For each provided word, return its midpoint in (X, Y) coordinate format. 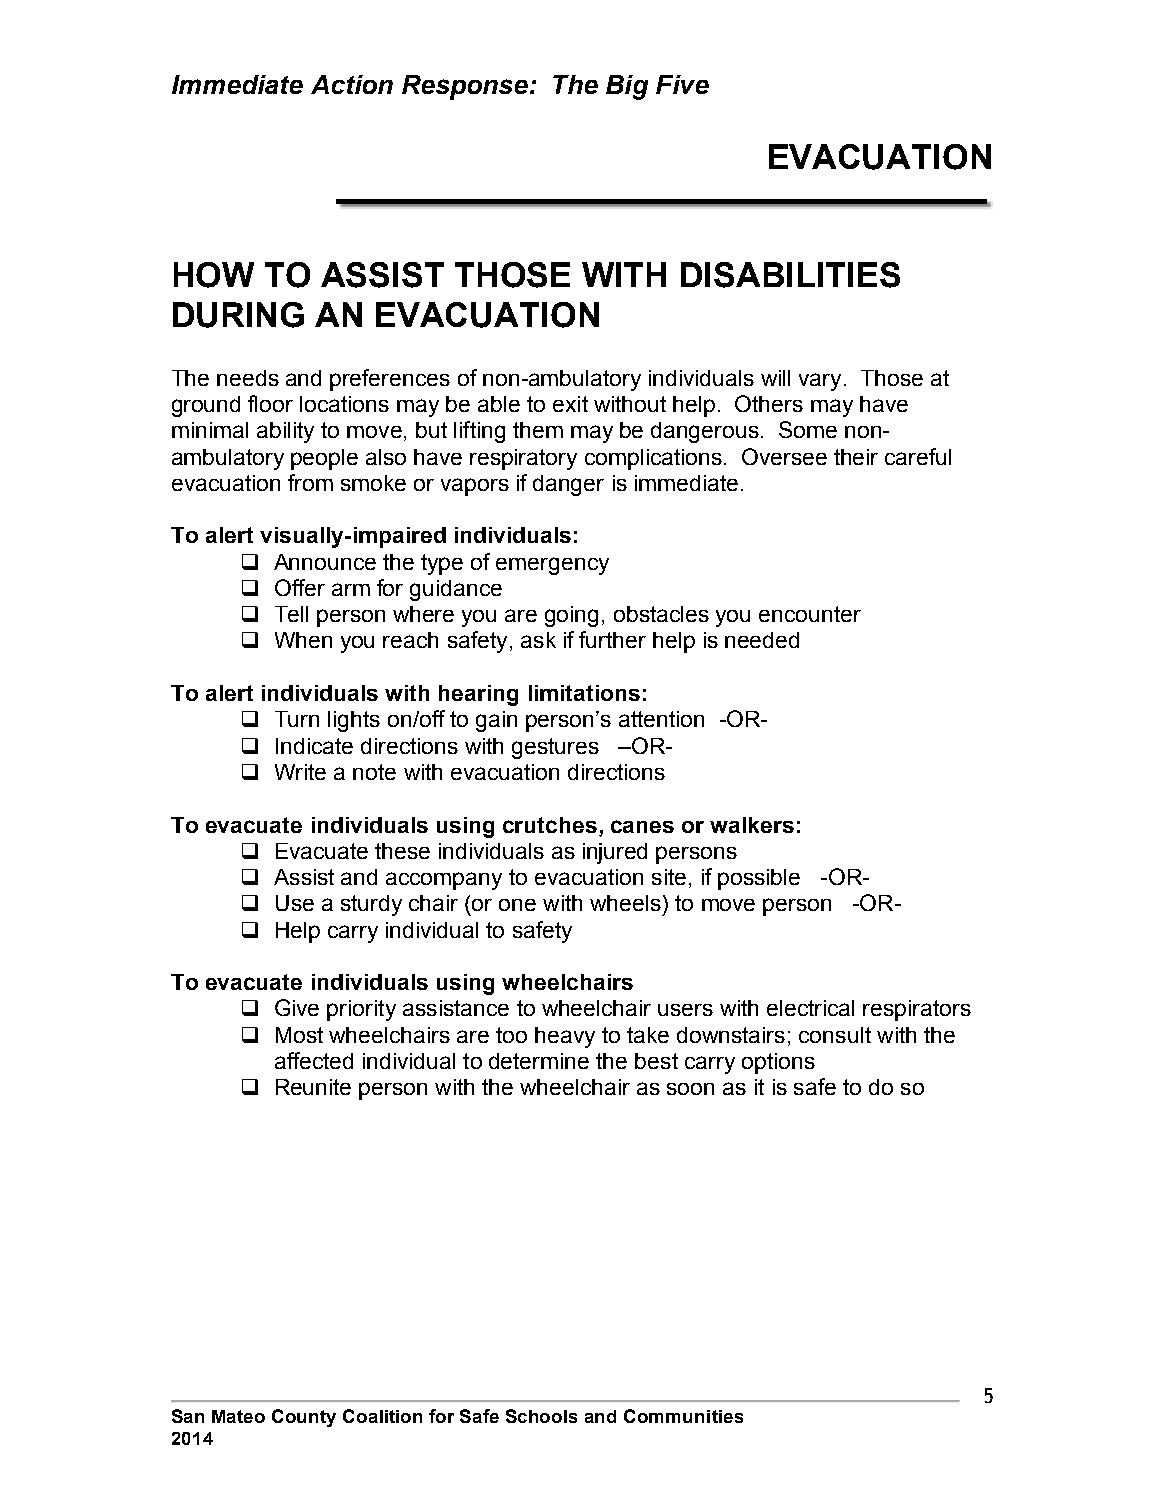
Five (682, 84)
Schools (541, 1416)
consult (835, 1035)
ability (285, 432)
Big (627, 87)
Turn (297, 719)
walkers (752, 825)
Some (808, 429)
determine (539, 1061)
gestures (555, 748)
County (304, 1418)
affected (314, 1060)
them (538, 430)
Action (352, 84)
